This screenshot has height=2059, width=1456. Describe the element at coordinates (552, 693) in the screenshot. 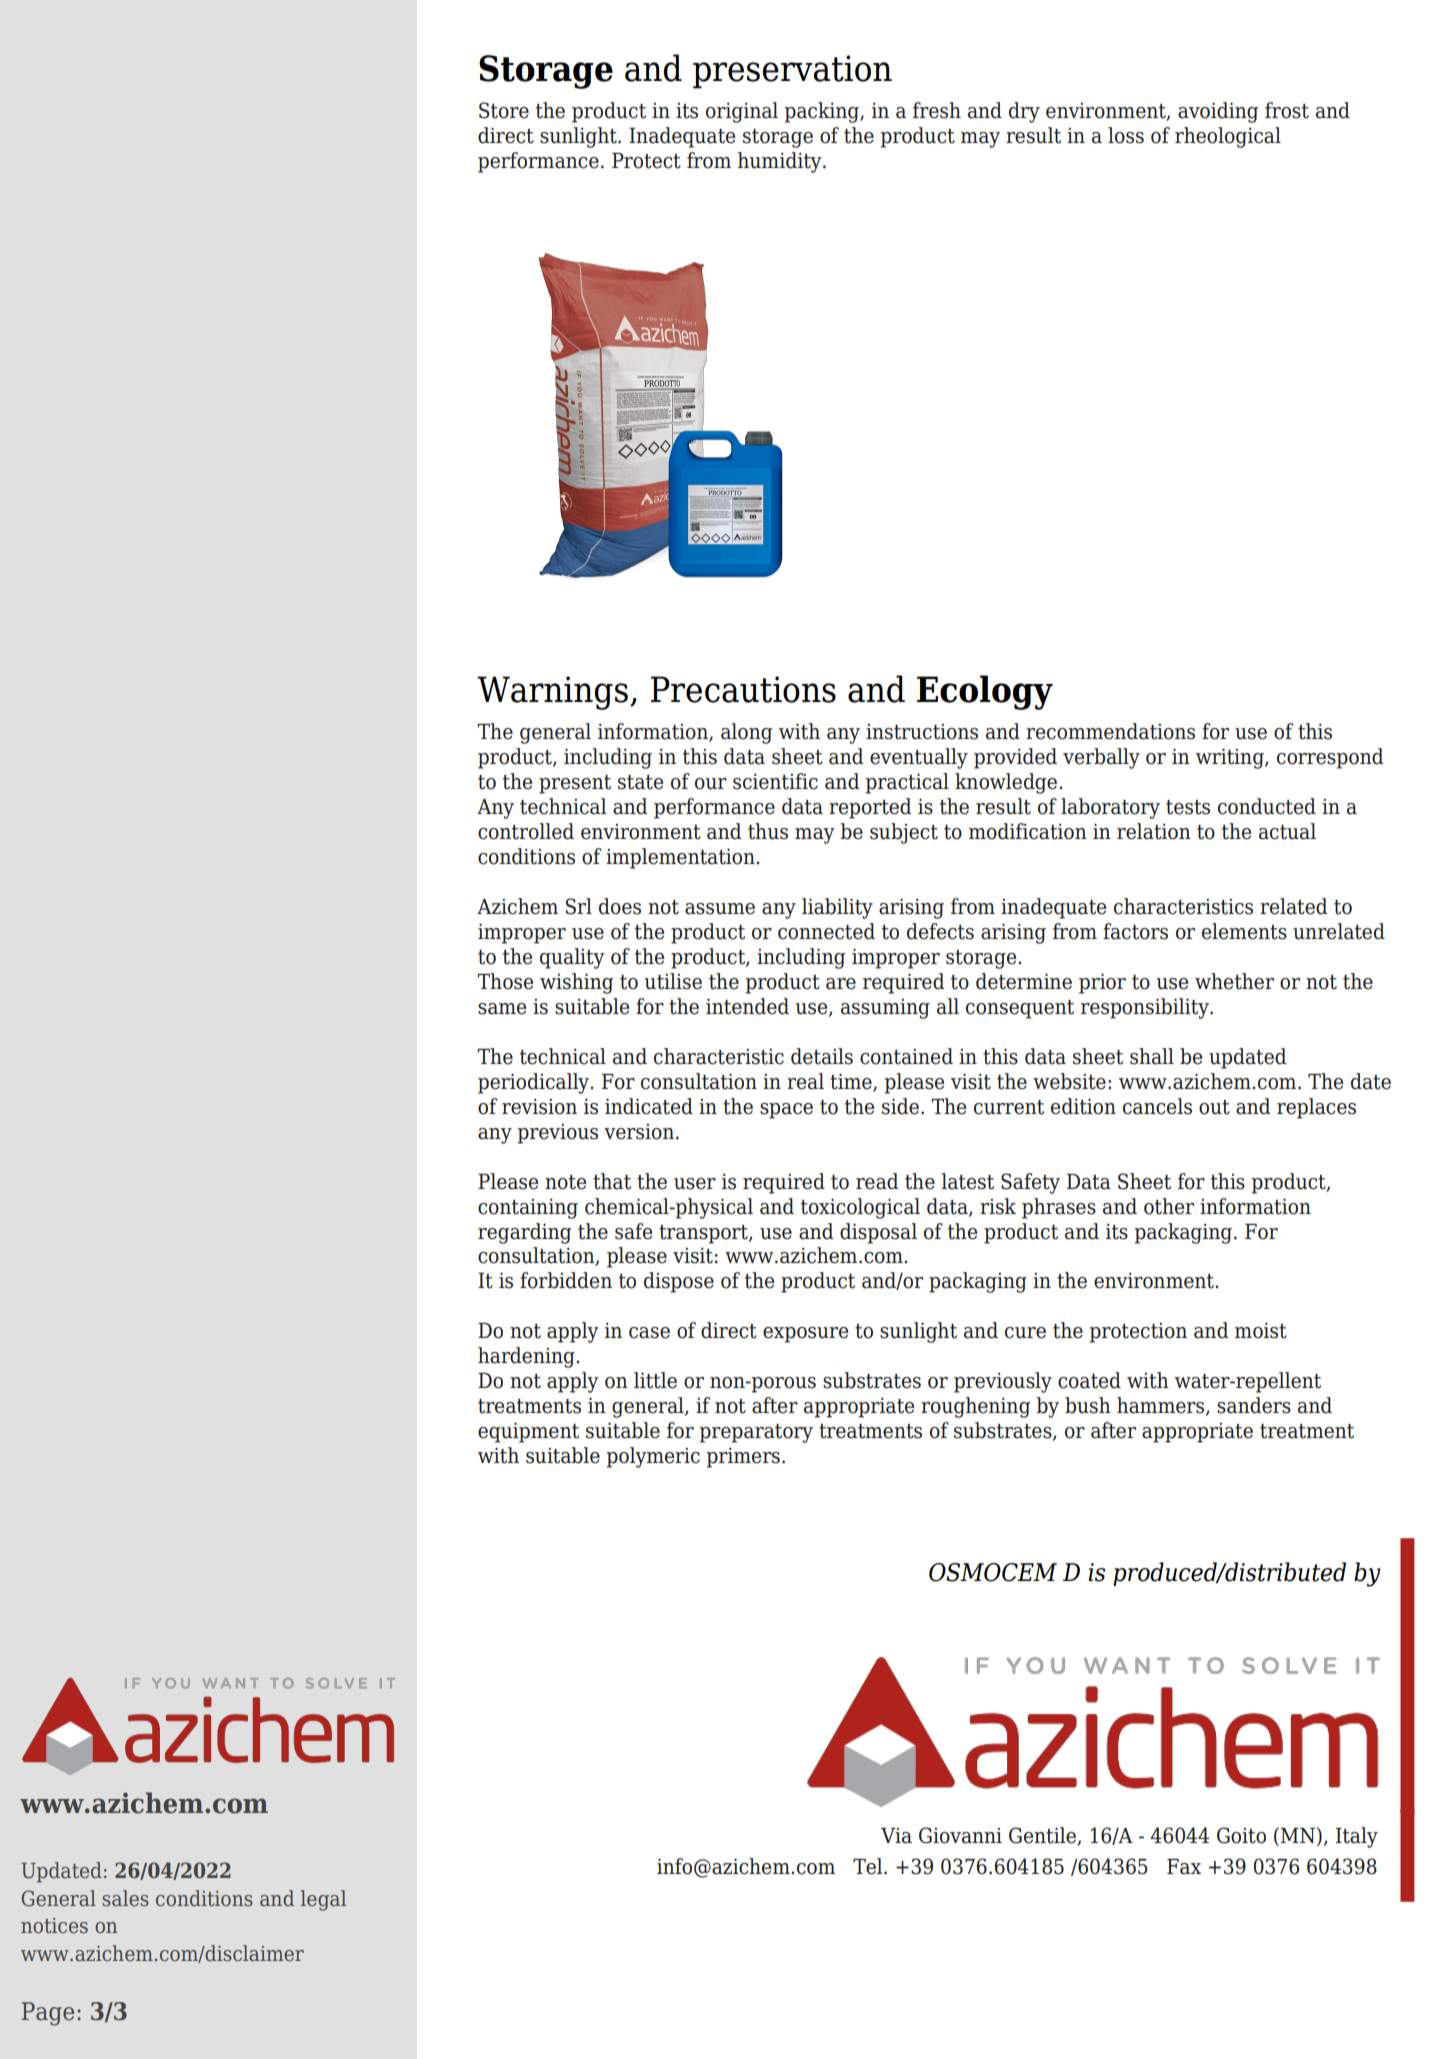

I see `Warnings` at that location.
